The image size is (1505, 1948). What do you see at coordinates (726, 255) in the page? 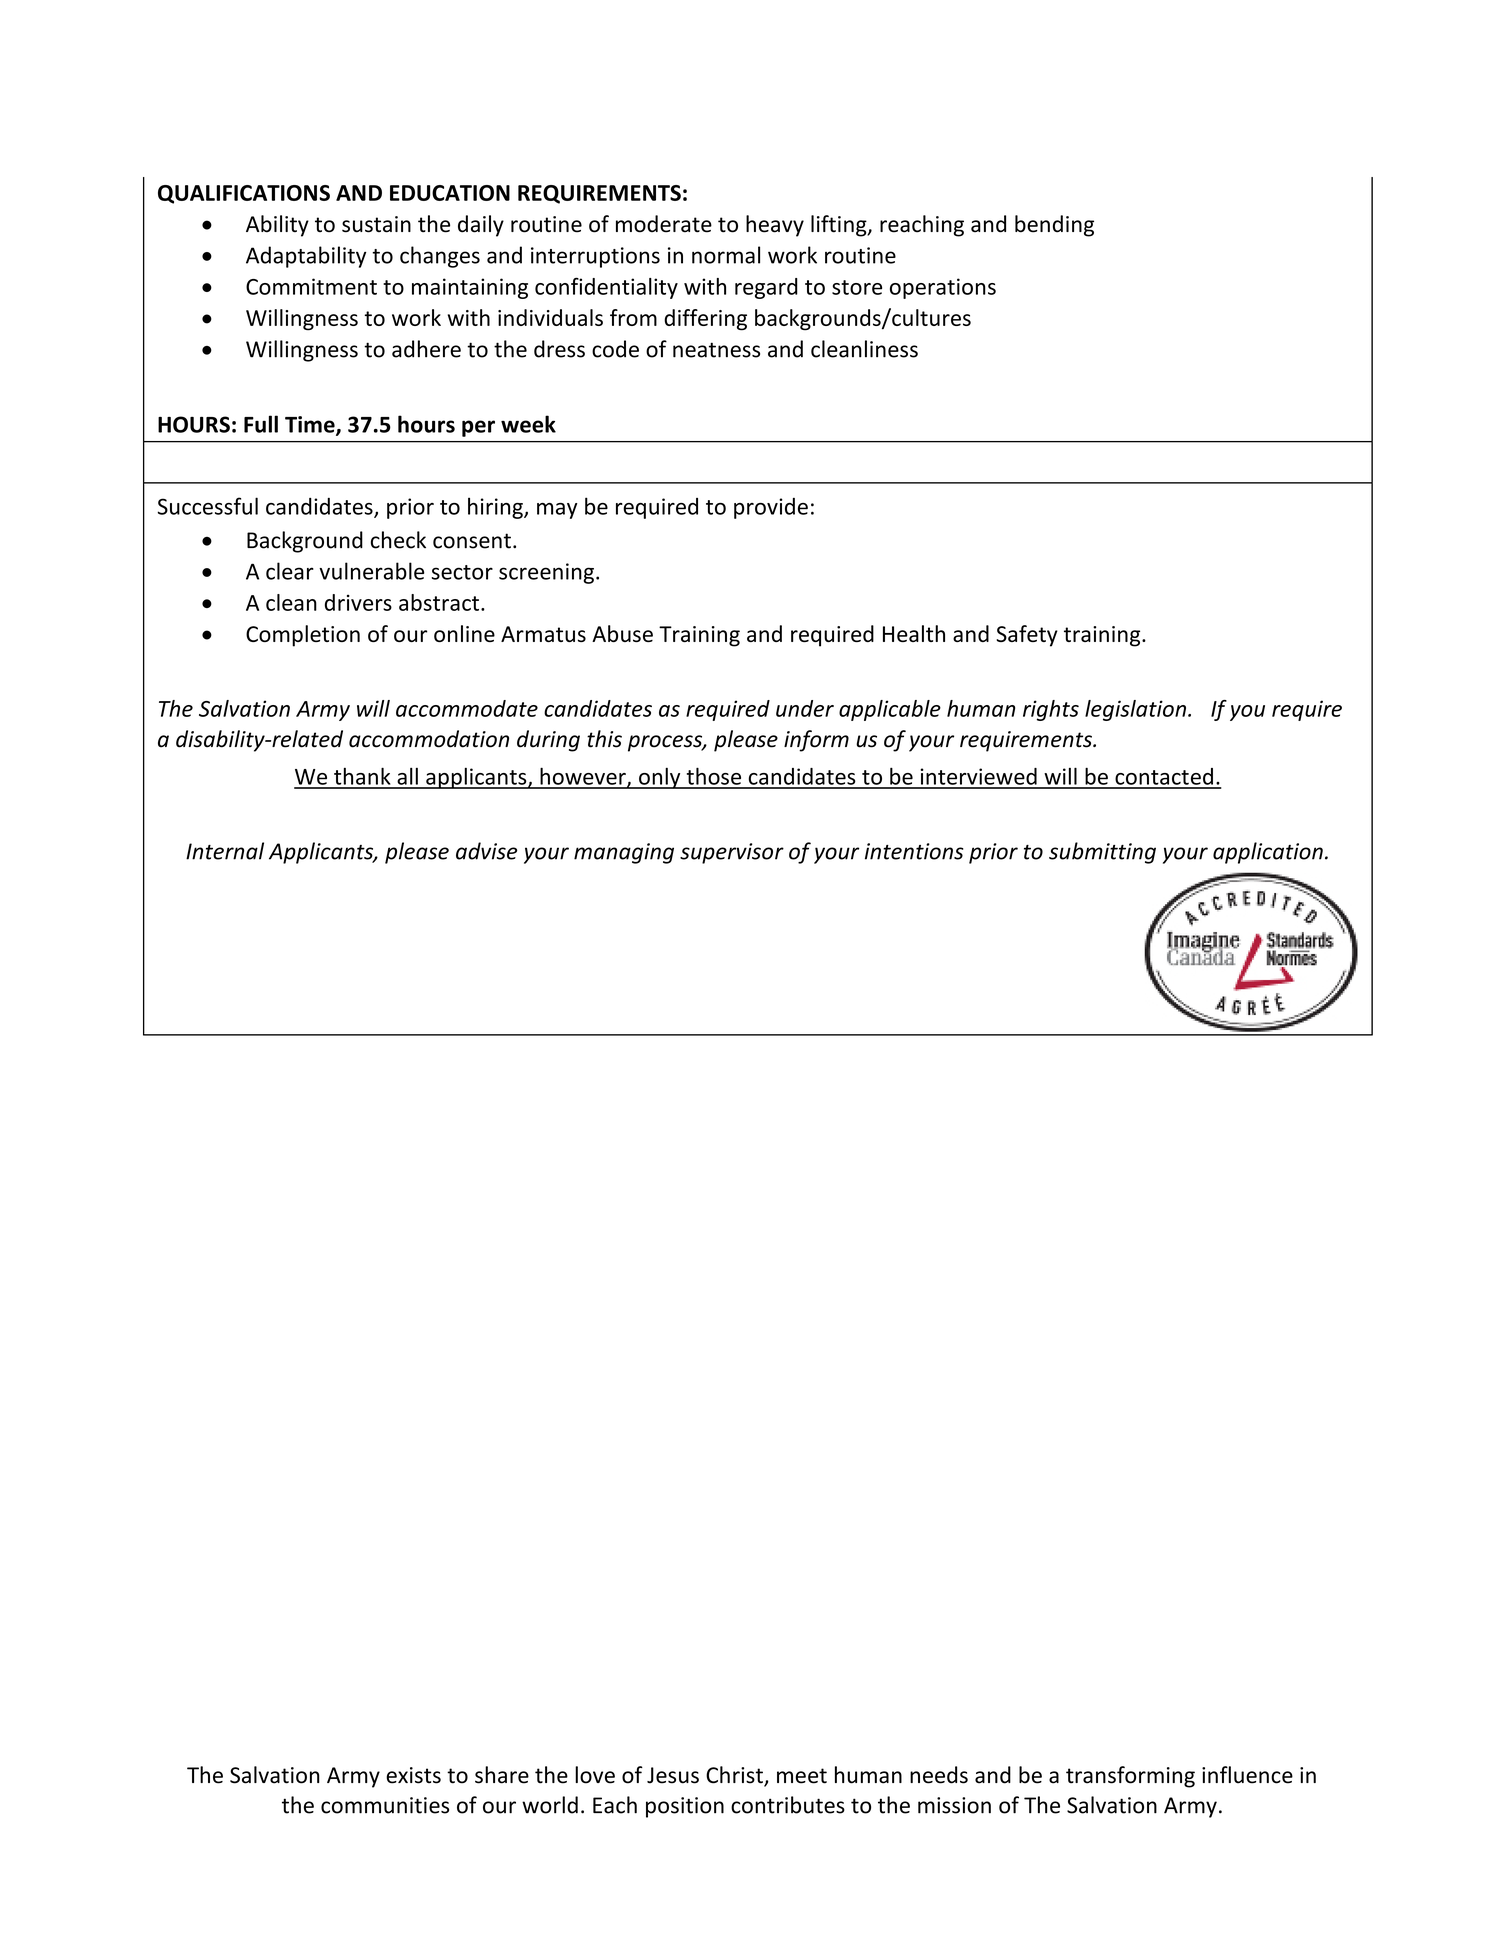
I see `normal` at bounding box center [726, 255].
